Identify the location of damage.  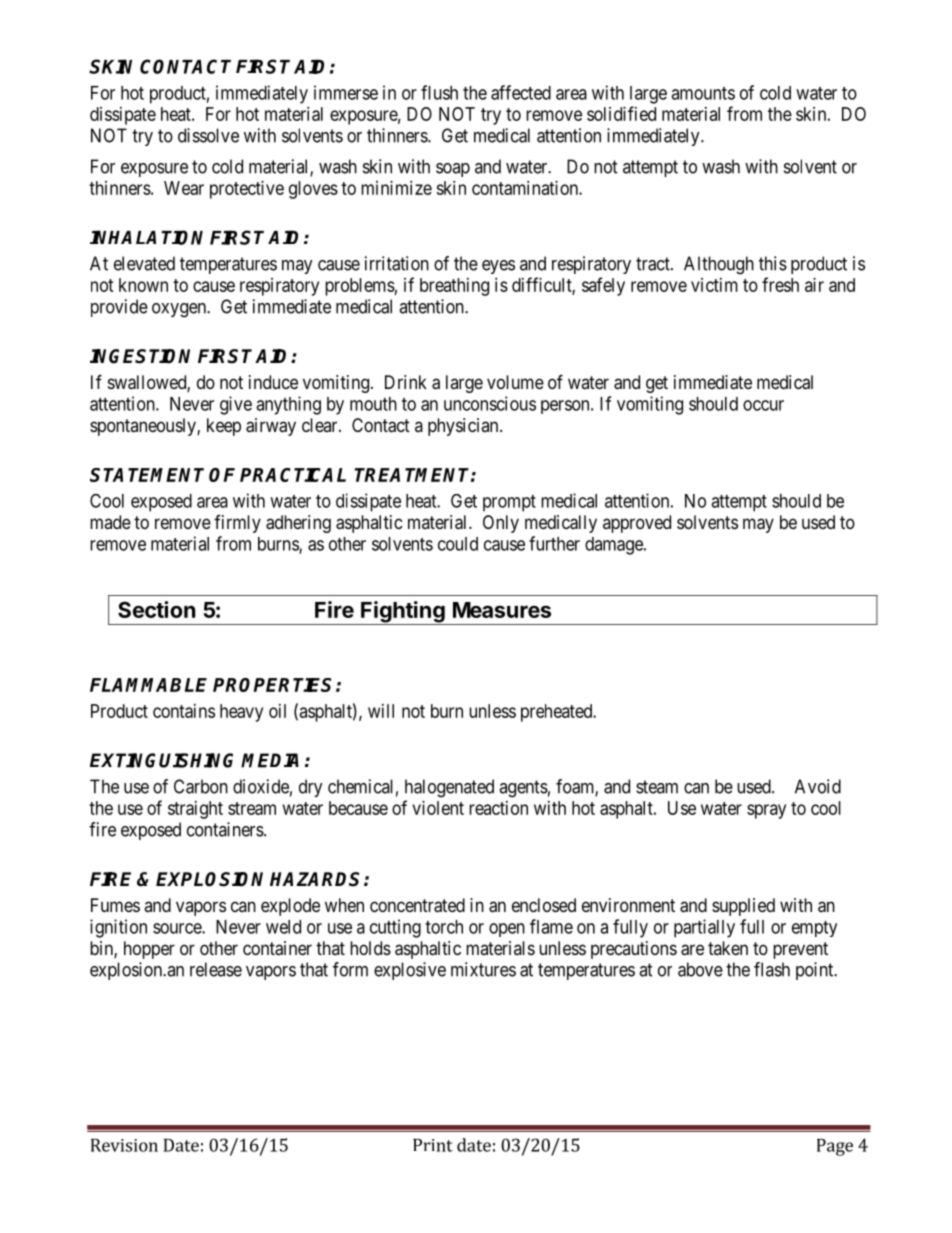
(615, 546).
